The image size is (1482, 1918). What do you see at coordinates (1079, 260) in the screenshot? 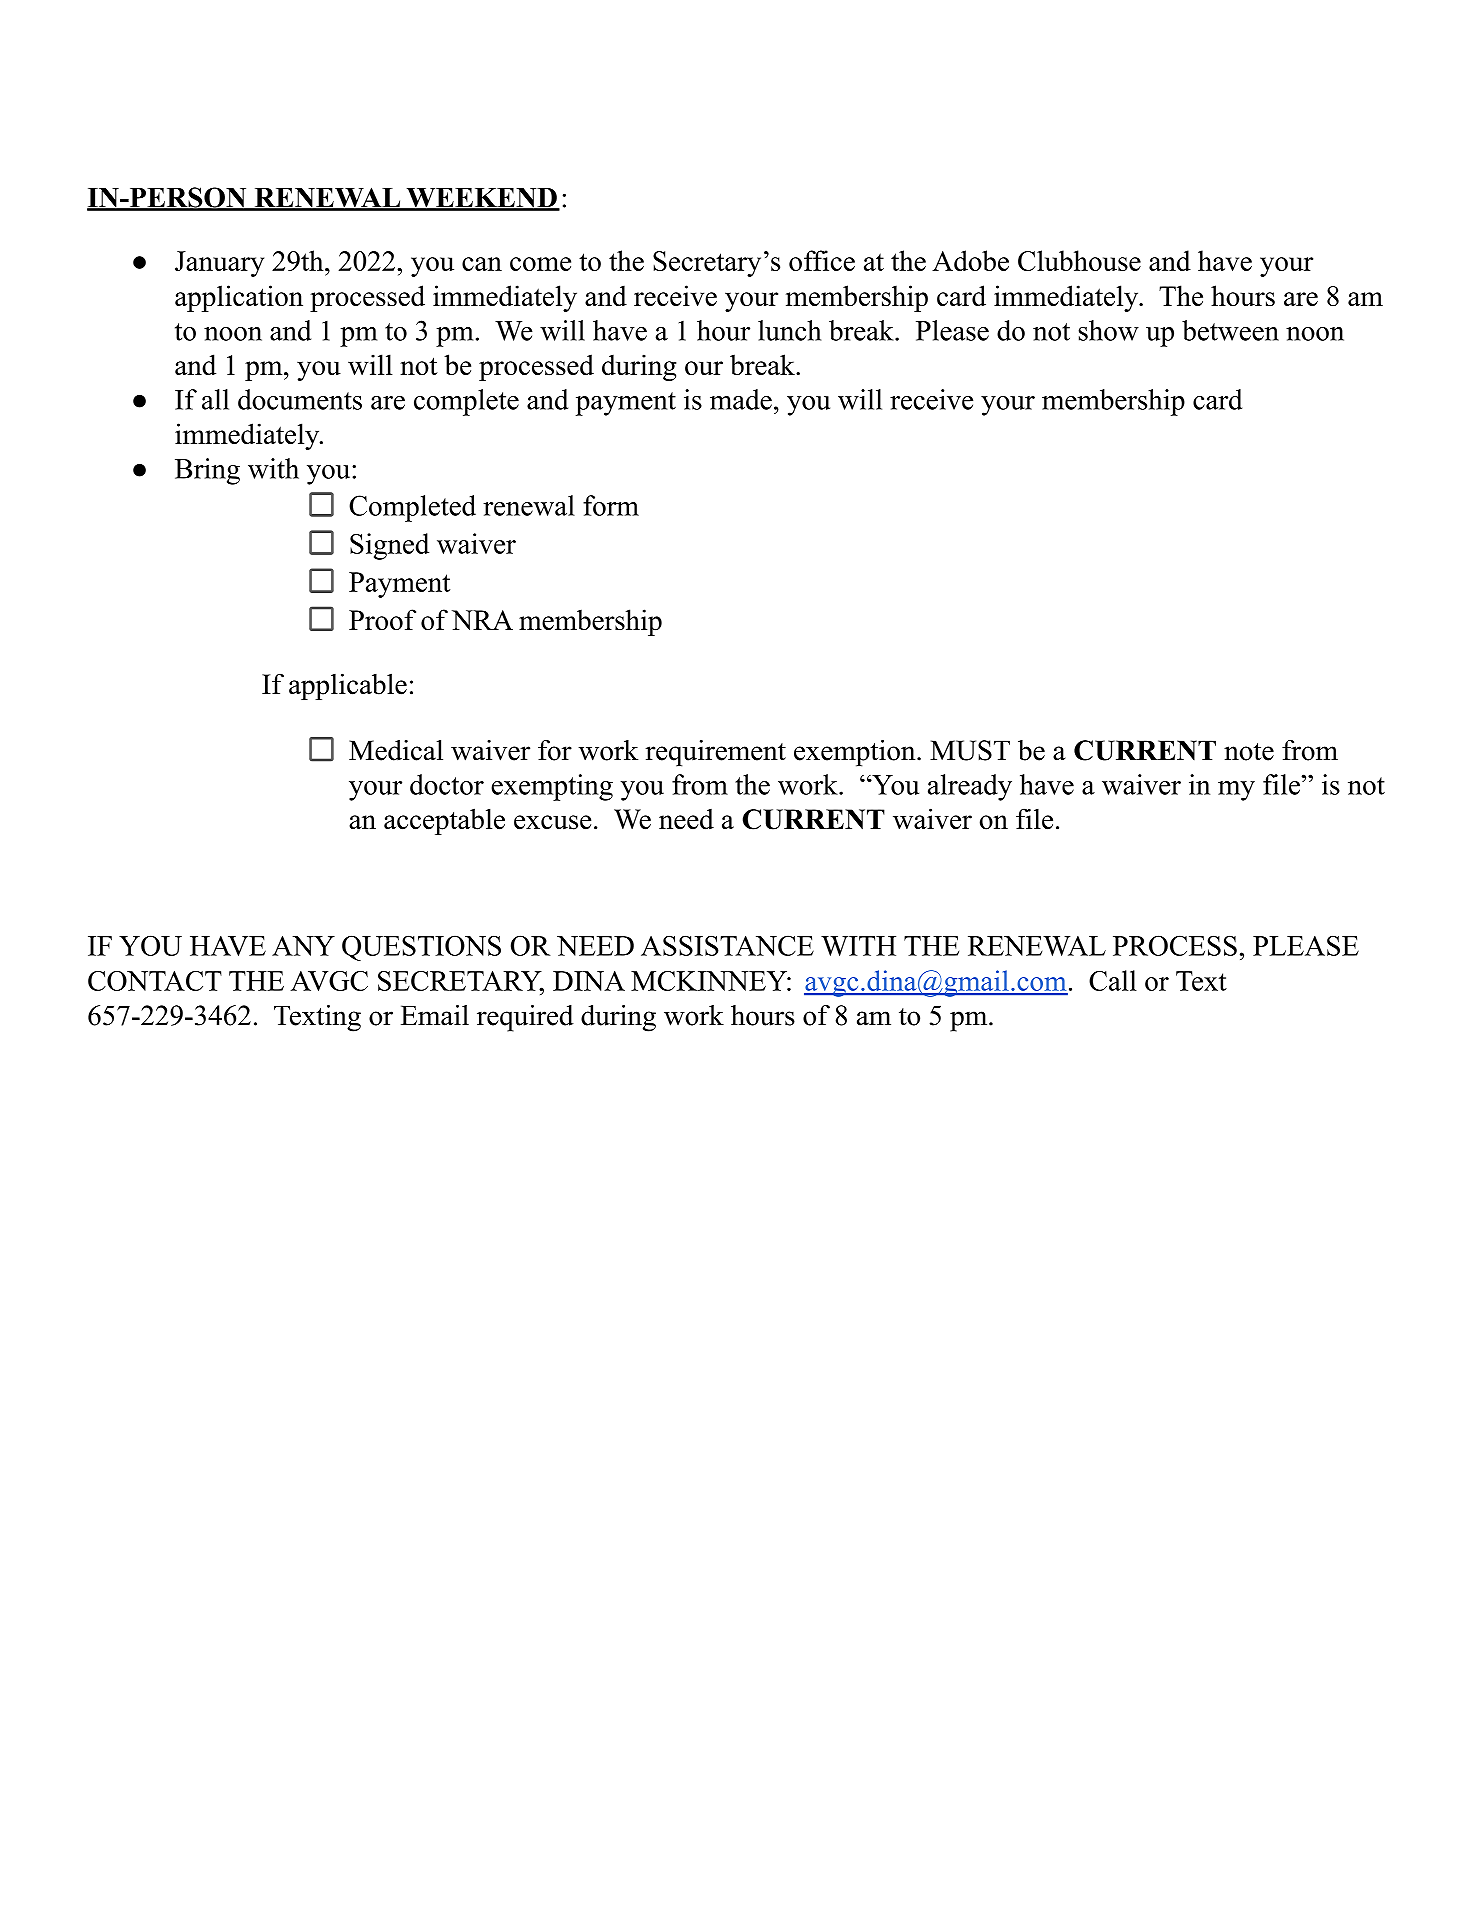
I see `Clubhouse` at bounding box center [1079, 260].
